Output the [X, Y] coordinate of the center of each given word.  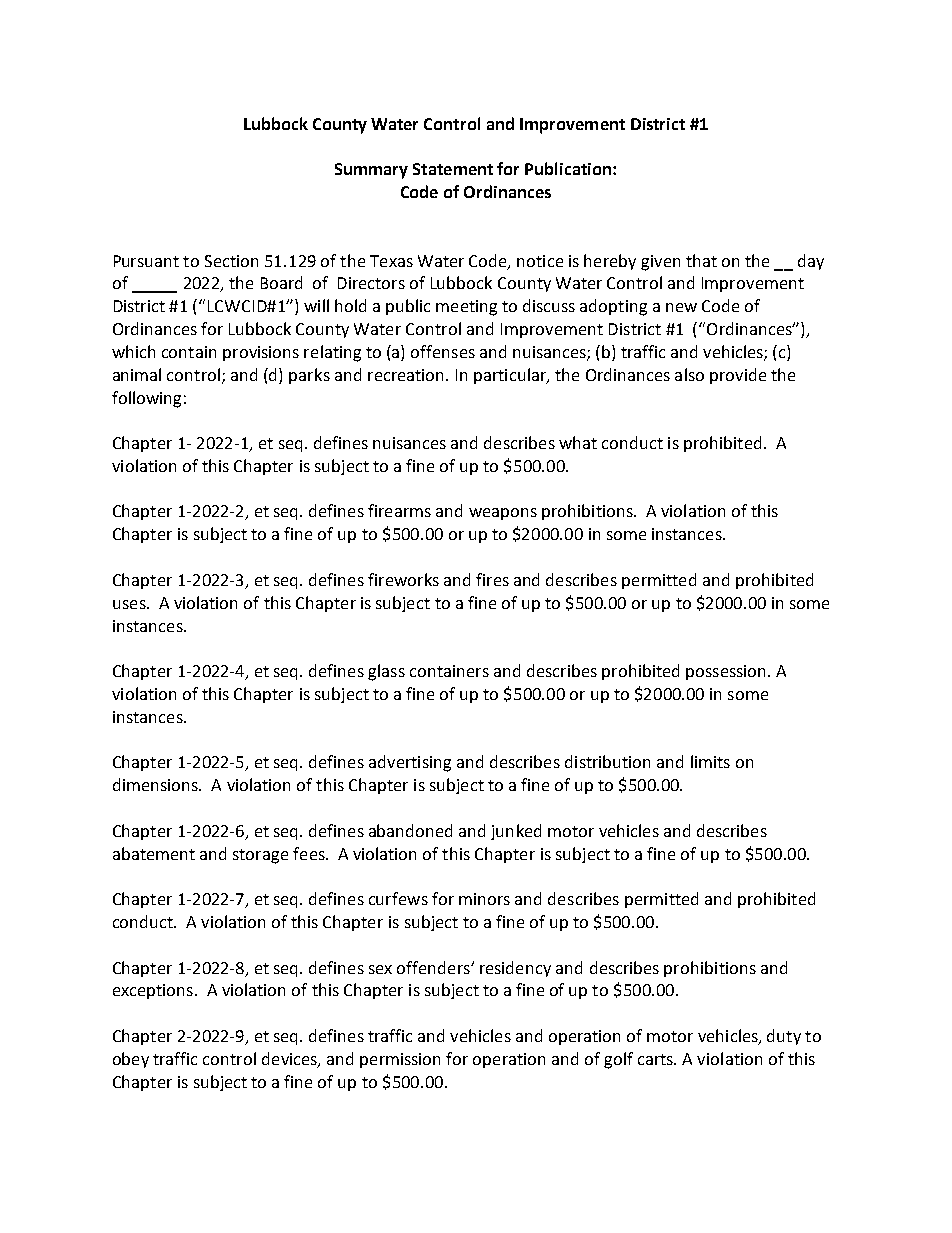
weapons [503, 514]
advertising [410, 763]
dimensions [156, 784]
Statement [453, 169]
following [146, 399]
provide [738, 376]
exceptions [153, 991]
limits [710, 761]
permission [400, 1060]
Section [231, 261]
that [701, 260]
